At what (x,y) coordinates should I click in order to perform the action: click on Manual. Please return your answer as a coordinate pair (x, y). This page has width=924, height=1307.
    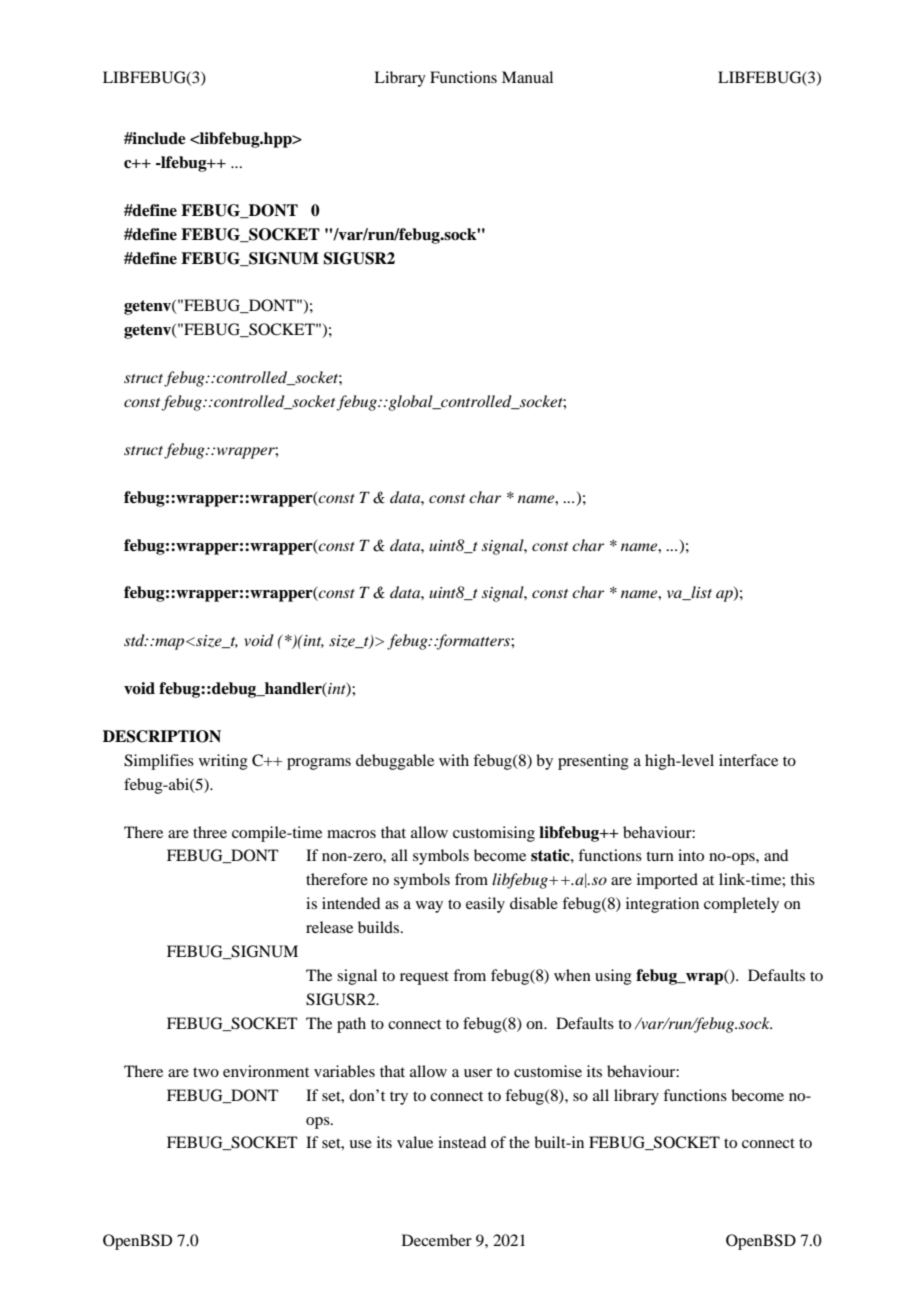
    Looking at the image, I should click on (527, 77).
